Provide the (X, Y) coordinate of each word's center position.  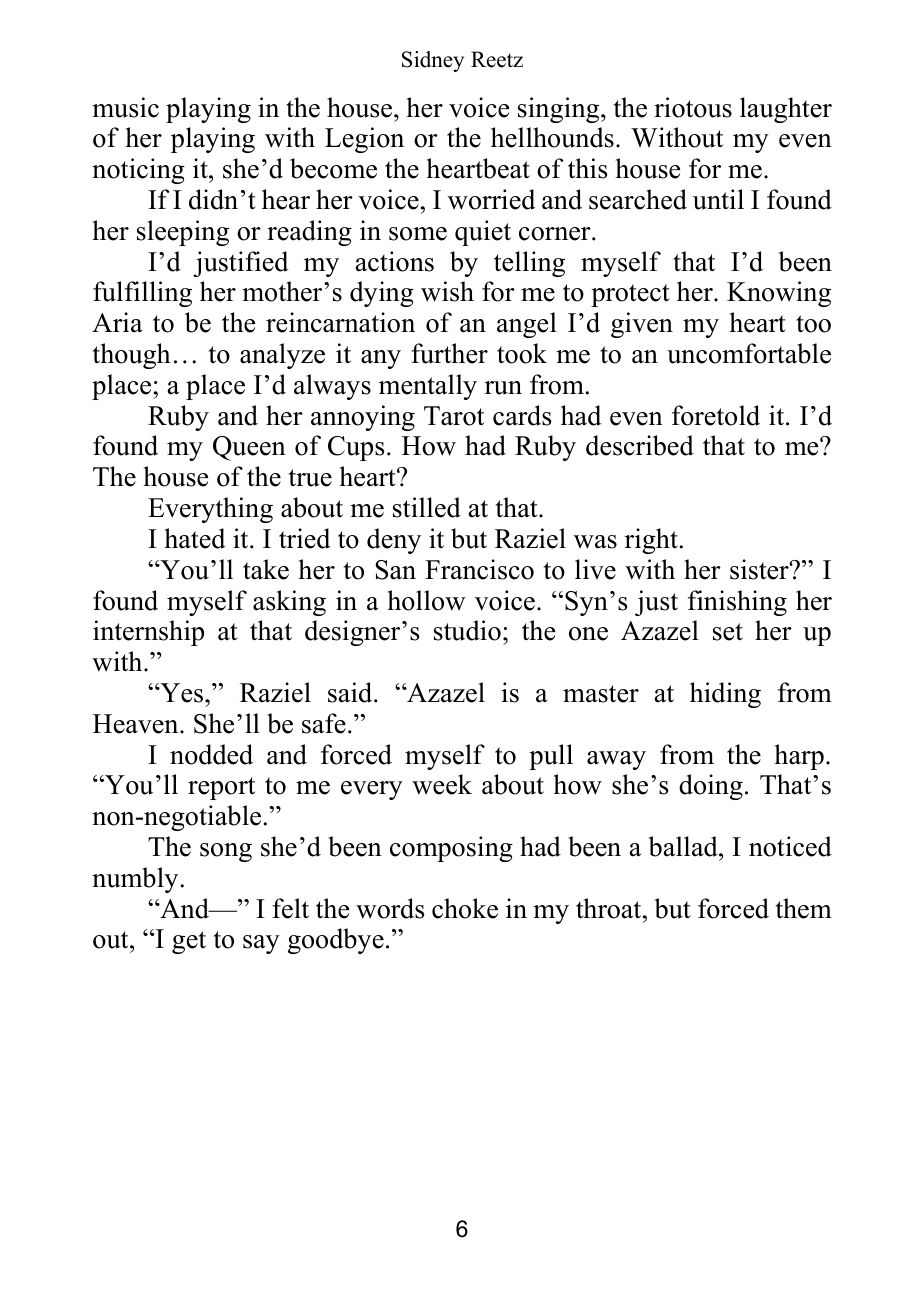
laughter (786, 110)
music (125, 107)
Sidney (433, 61)
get (189, 942)
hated (194, 538)
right (651, 541)
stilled (427, 507)
